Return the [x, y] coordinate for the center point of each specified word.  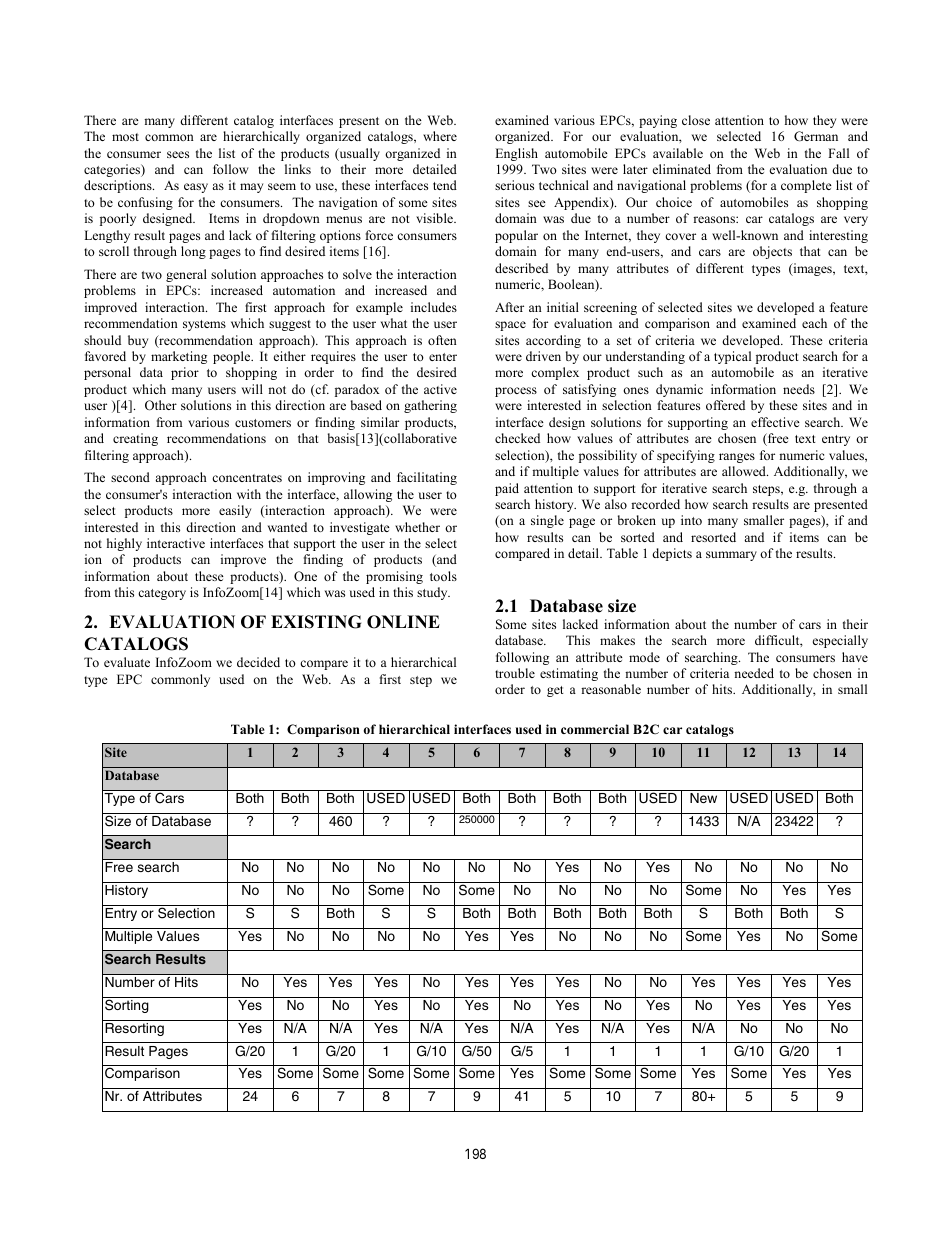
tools [443, 576]
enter [443, 357]
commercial [595, 729]
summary [731, 556]
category [162, 594]
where [440, 136]
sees [178, 154]
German [816, 136]
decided [258, 662]
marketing [179, 357]
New [703, 798]
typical [732, 357]
